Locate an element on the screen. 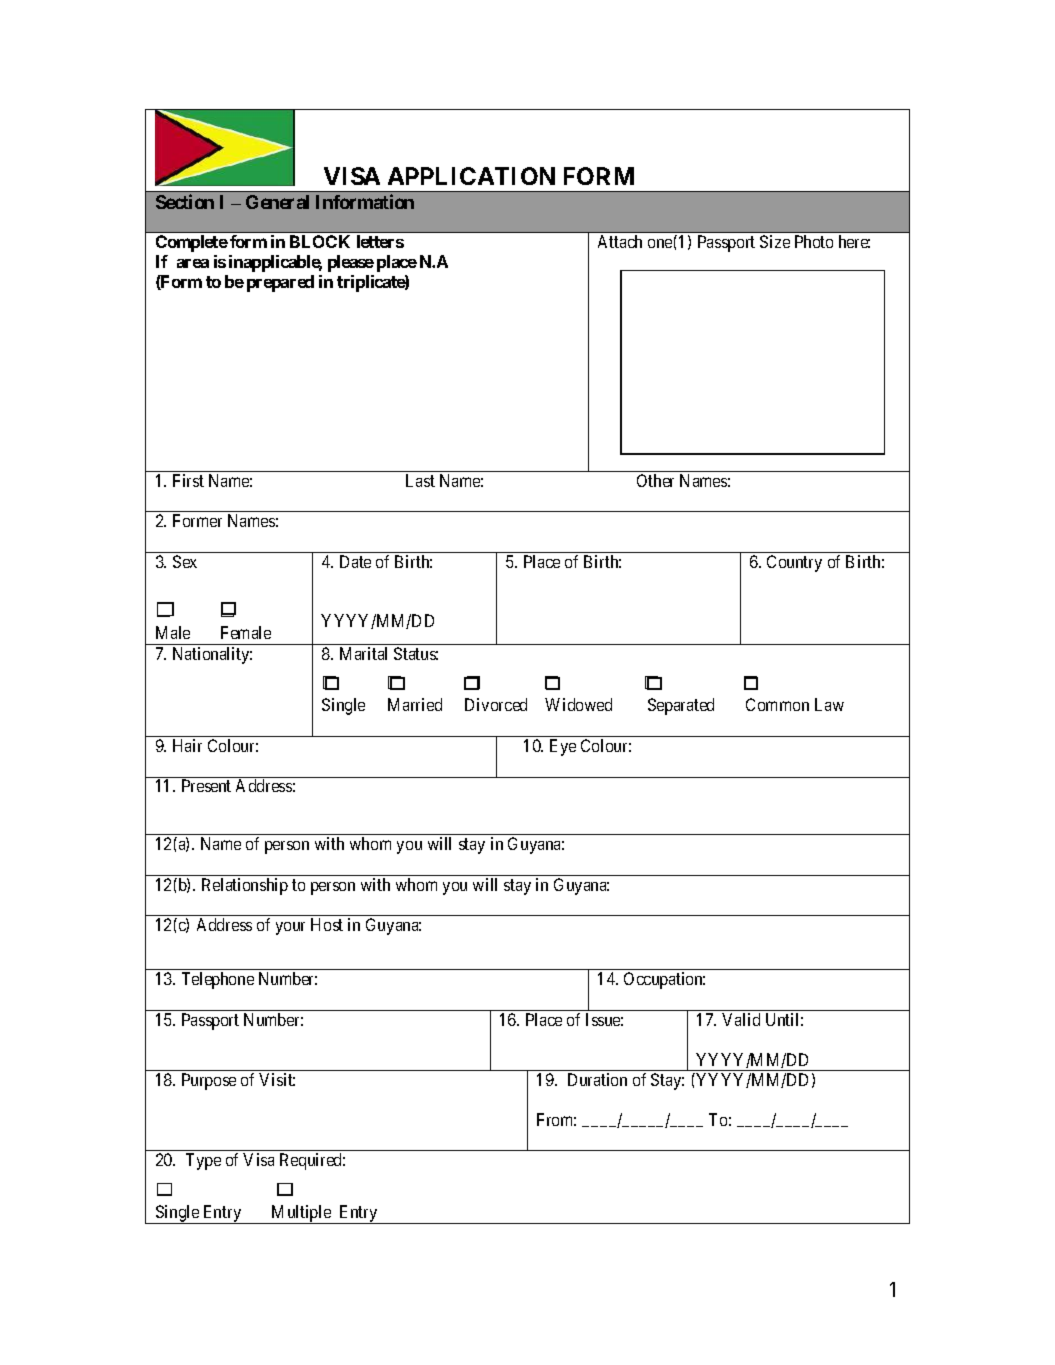  Common is located at coordinates (777, 704).
